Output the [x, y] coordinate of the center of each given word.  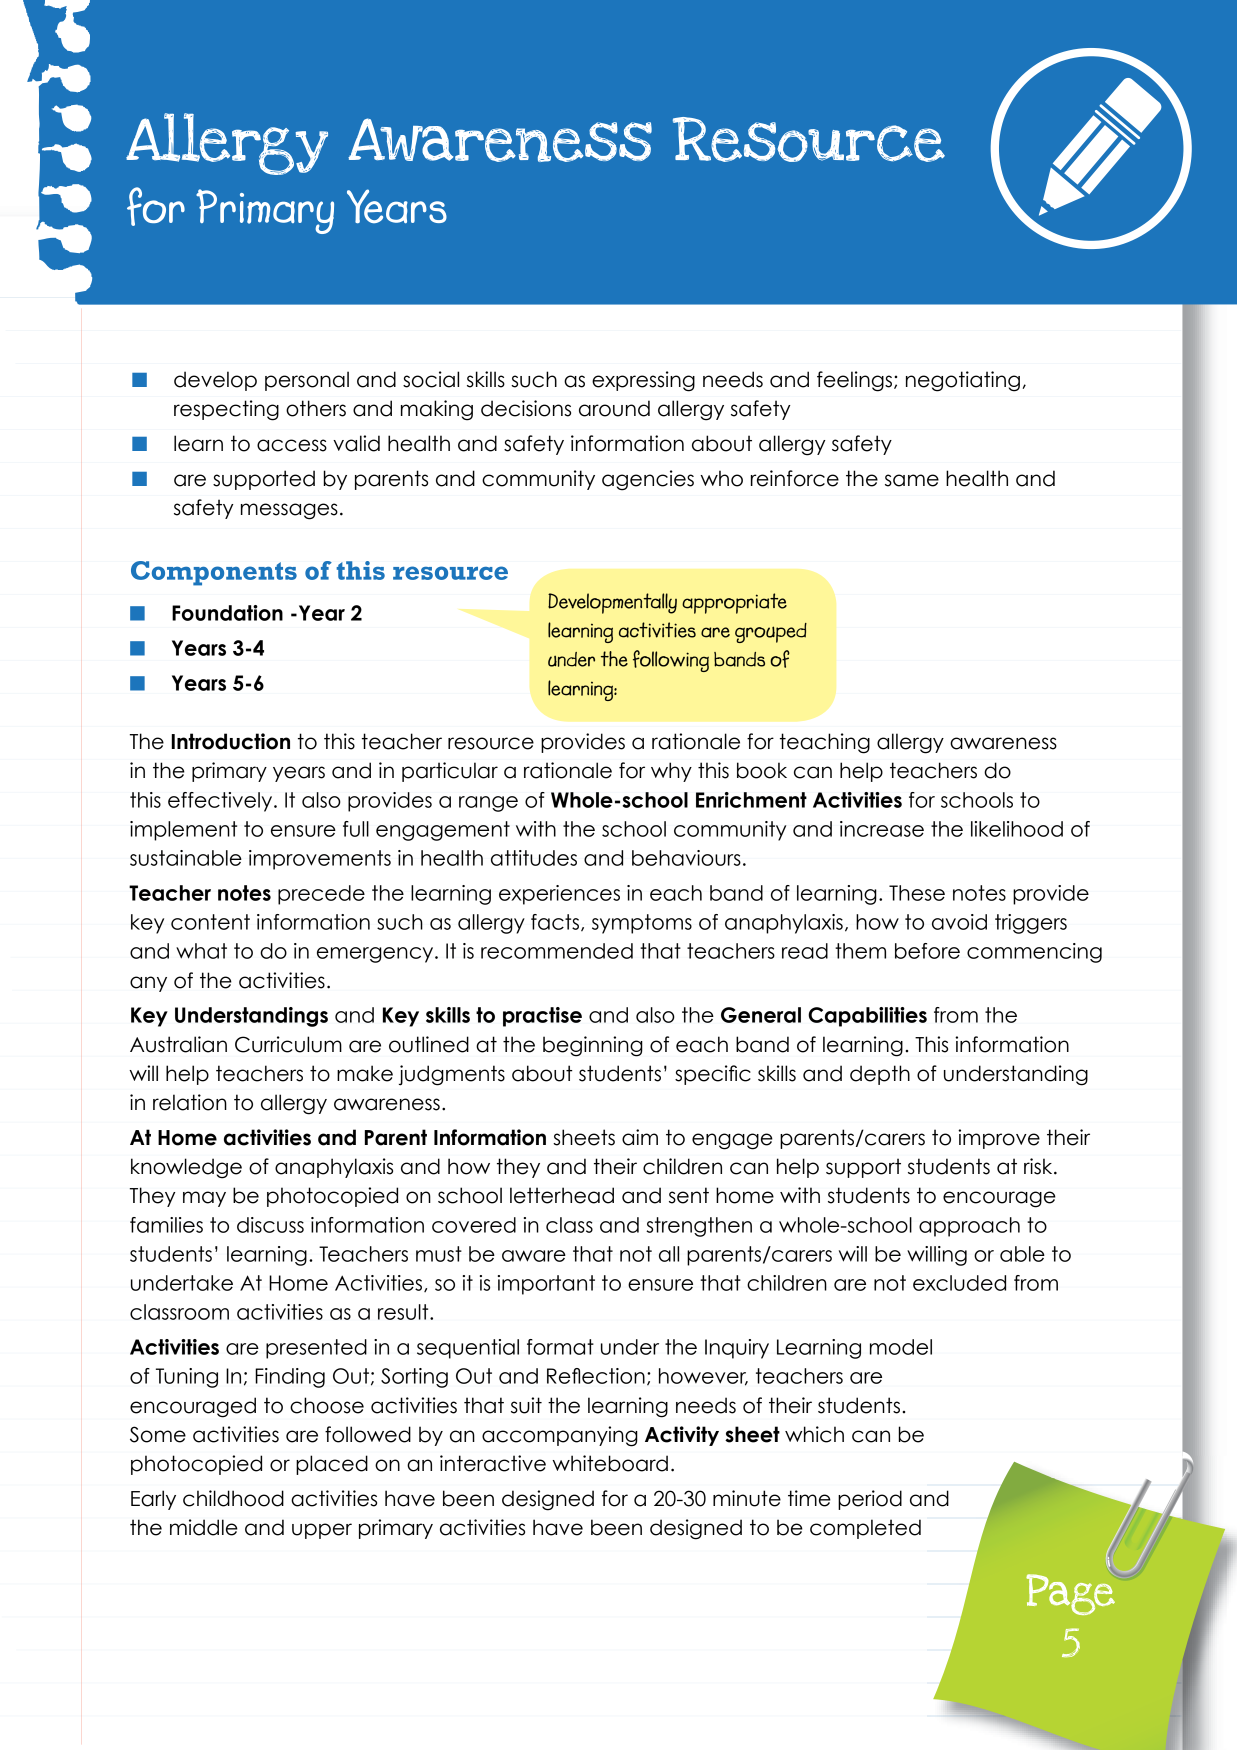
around [614, 408]
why [671, 772]
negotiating [963, 381]
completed [865, 1529]
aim [640, 1137]
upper [322, 1531]
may [204, 1199]
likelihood [1017, 829]
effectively [221, 802]
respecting [226, 410]
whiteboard [610, 1463]
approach [969, 1227]
